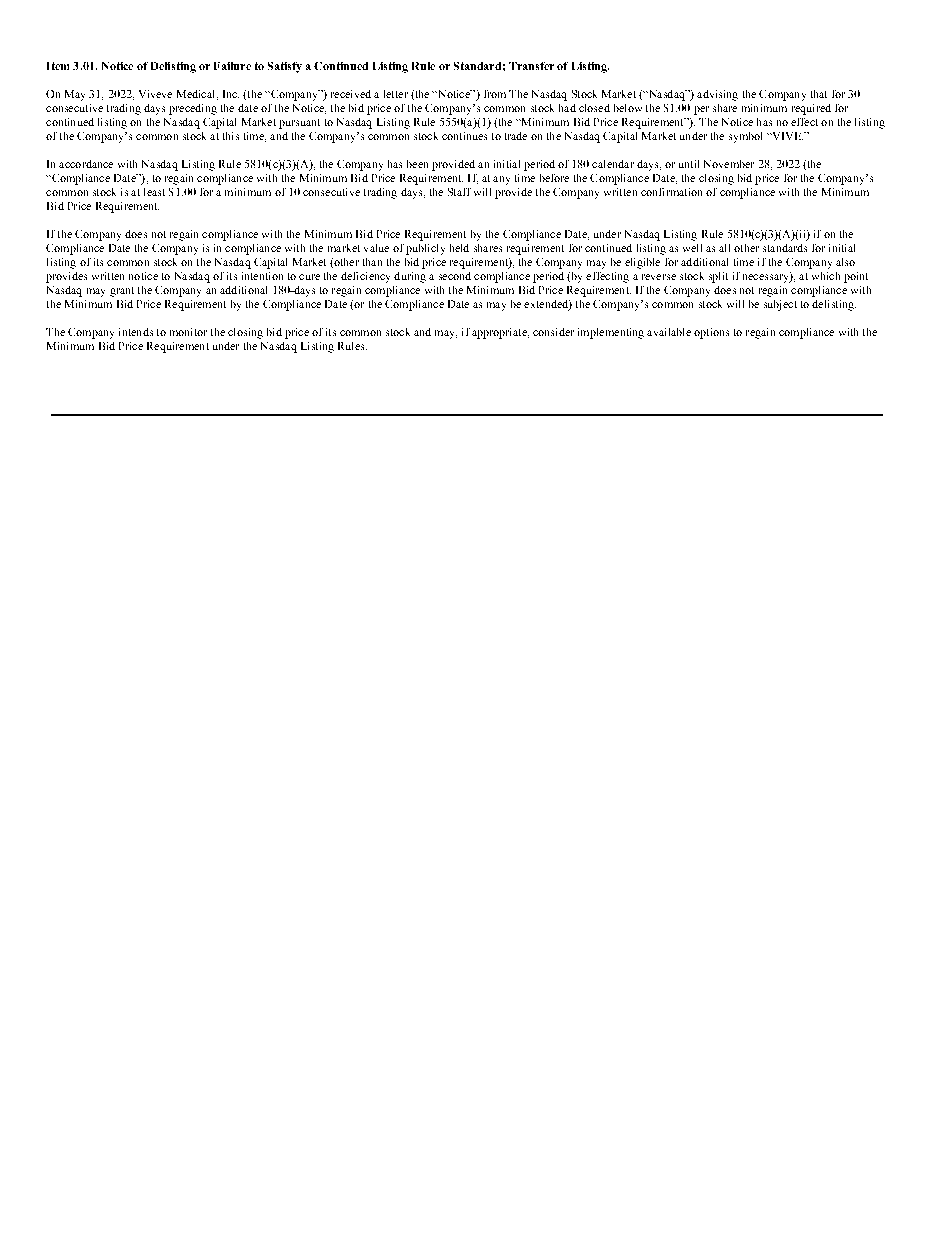 This screenshot has height=1233, width=952. Describe the element at coordinates (500, 333) in the screenshot. I see `appropriate` at that location.
